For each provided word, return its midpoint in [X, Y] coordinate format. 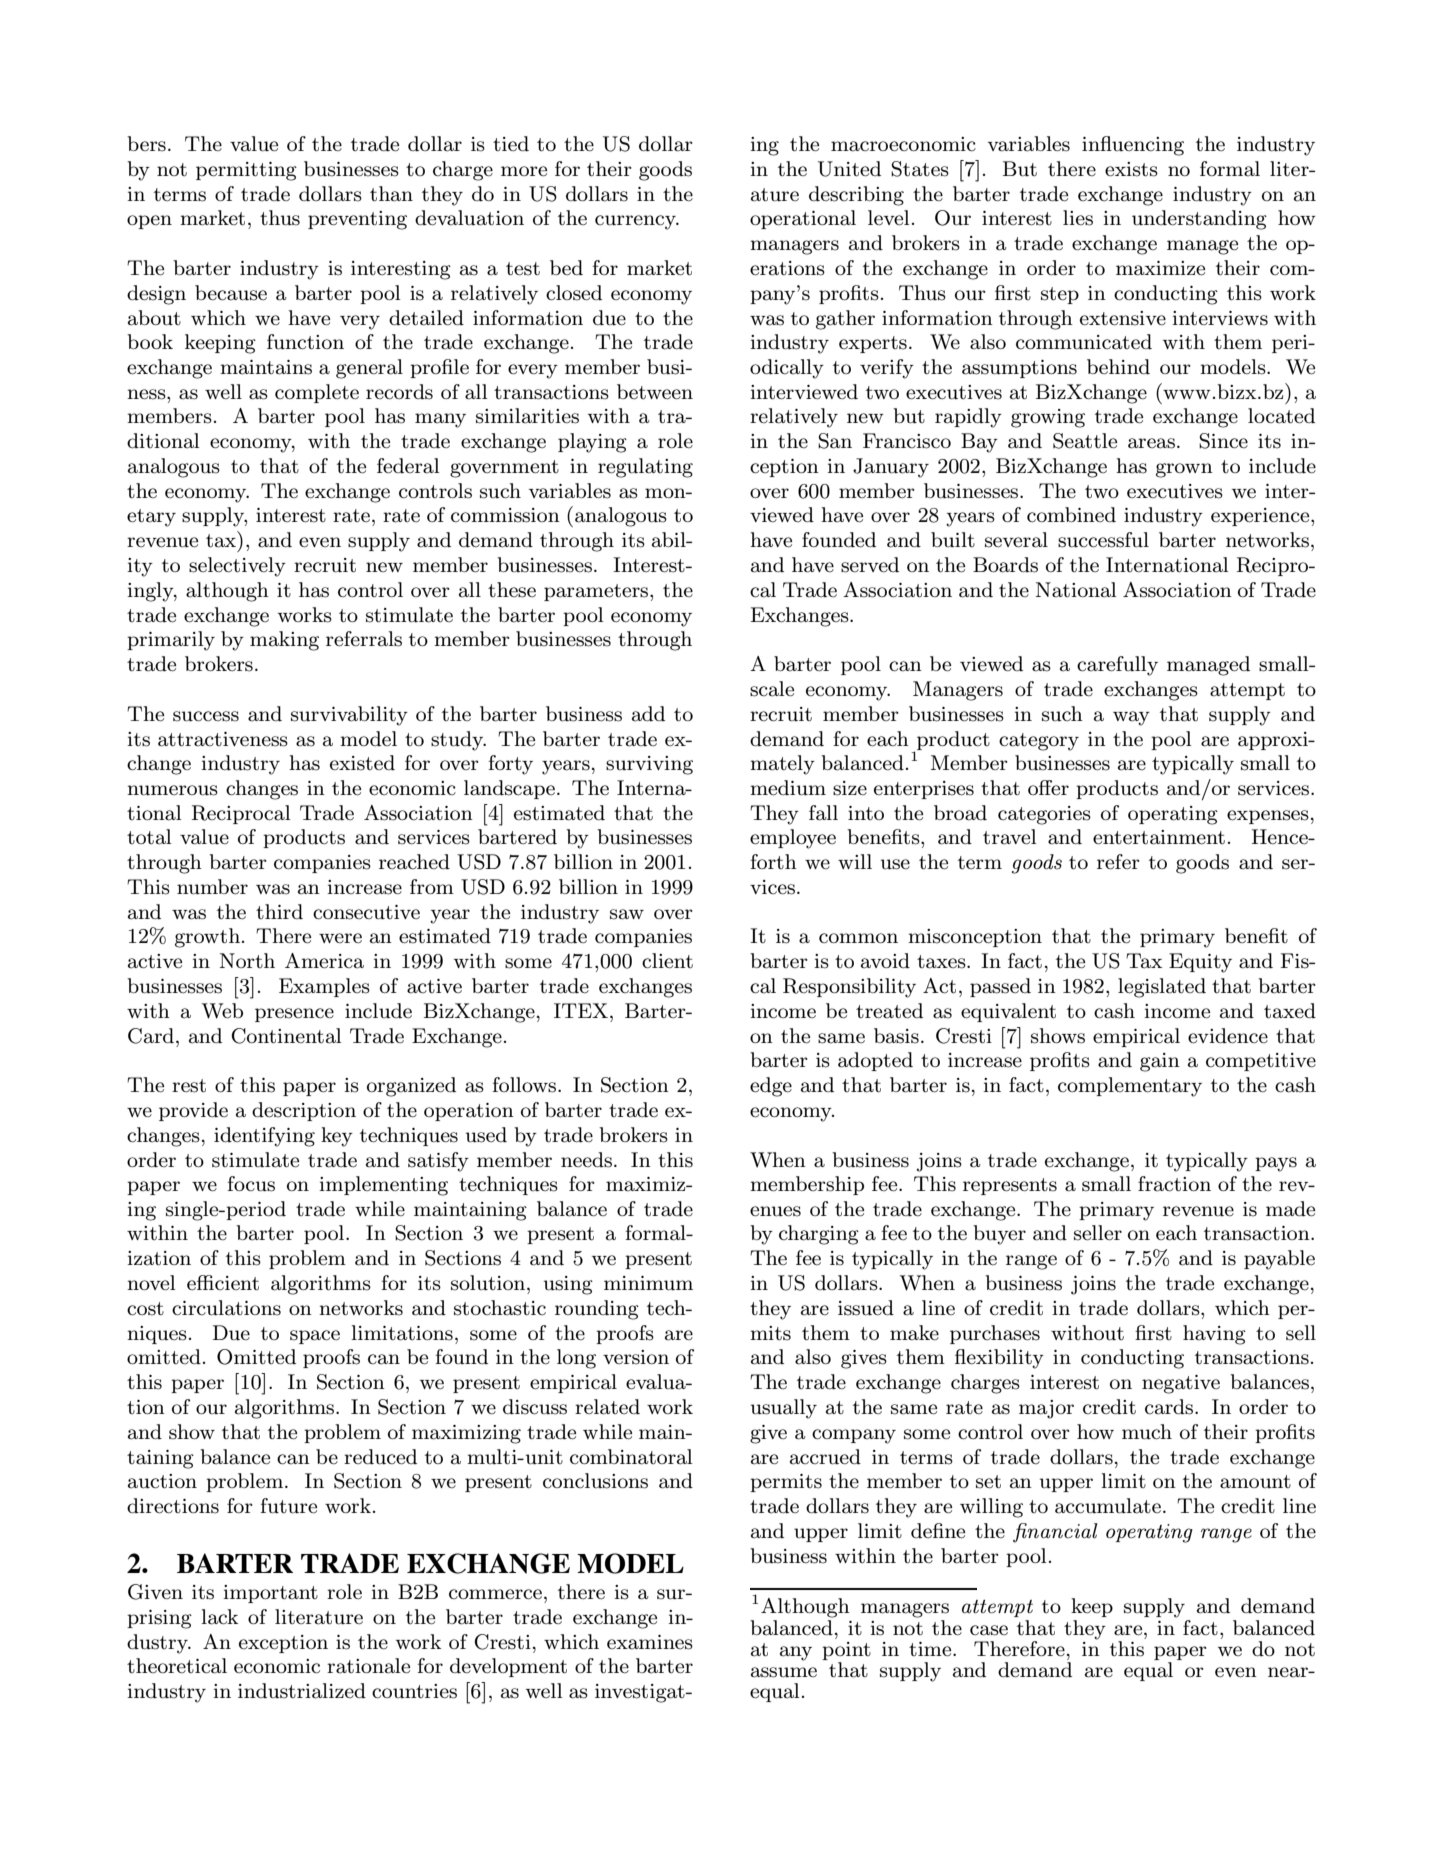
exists [1131, 169]
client [667, 961]
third [279, 911]
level [889, 218]
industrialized [302, 1691]
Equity [1200, 963]
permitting [246, 171]
